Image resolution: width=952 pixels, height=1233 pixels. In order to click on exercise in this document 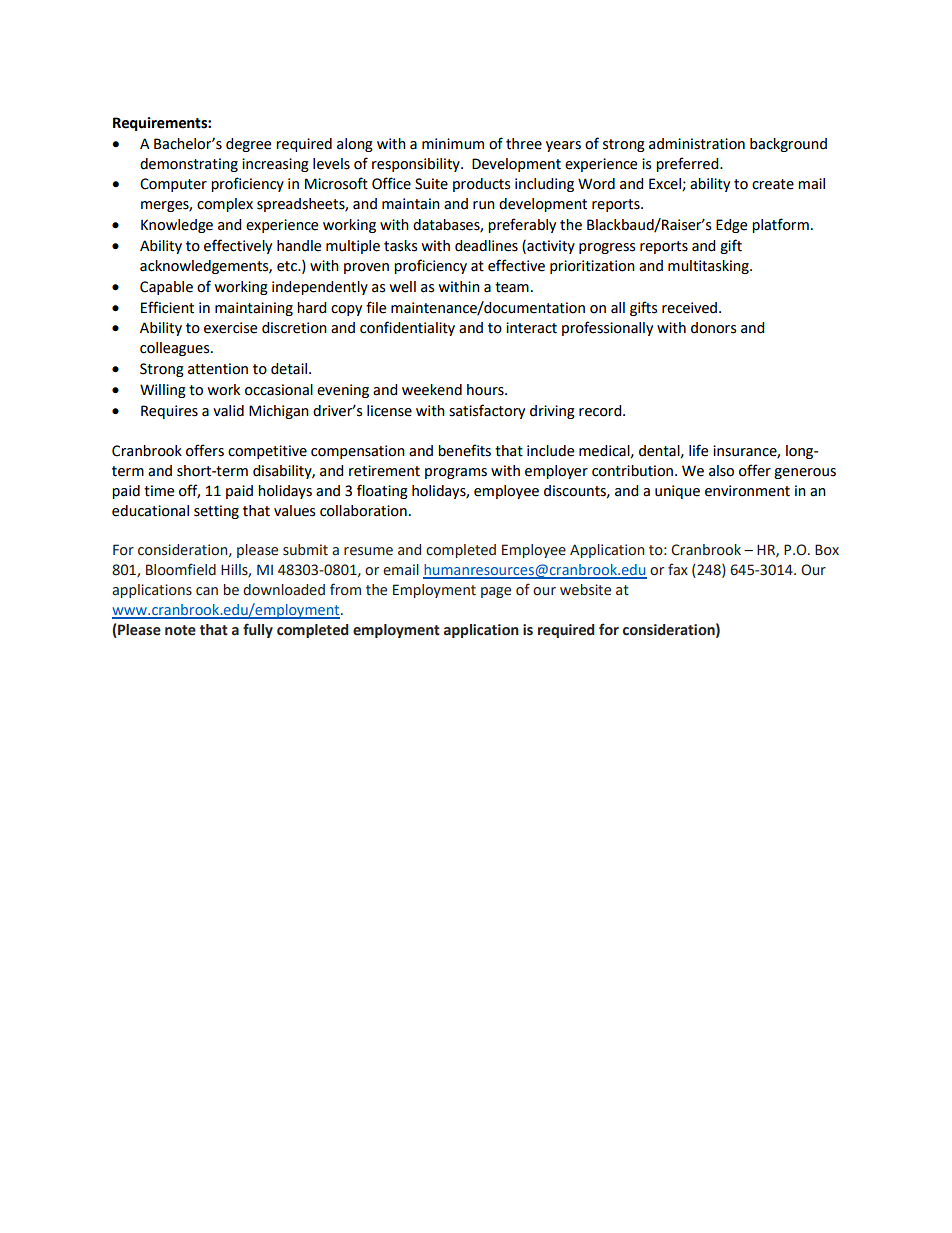, I will do `click(230, 328)`.
